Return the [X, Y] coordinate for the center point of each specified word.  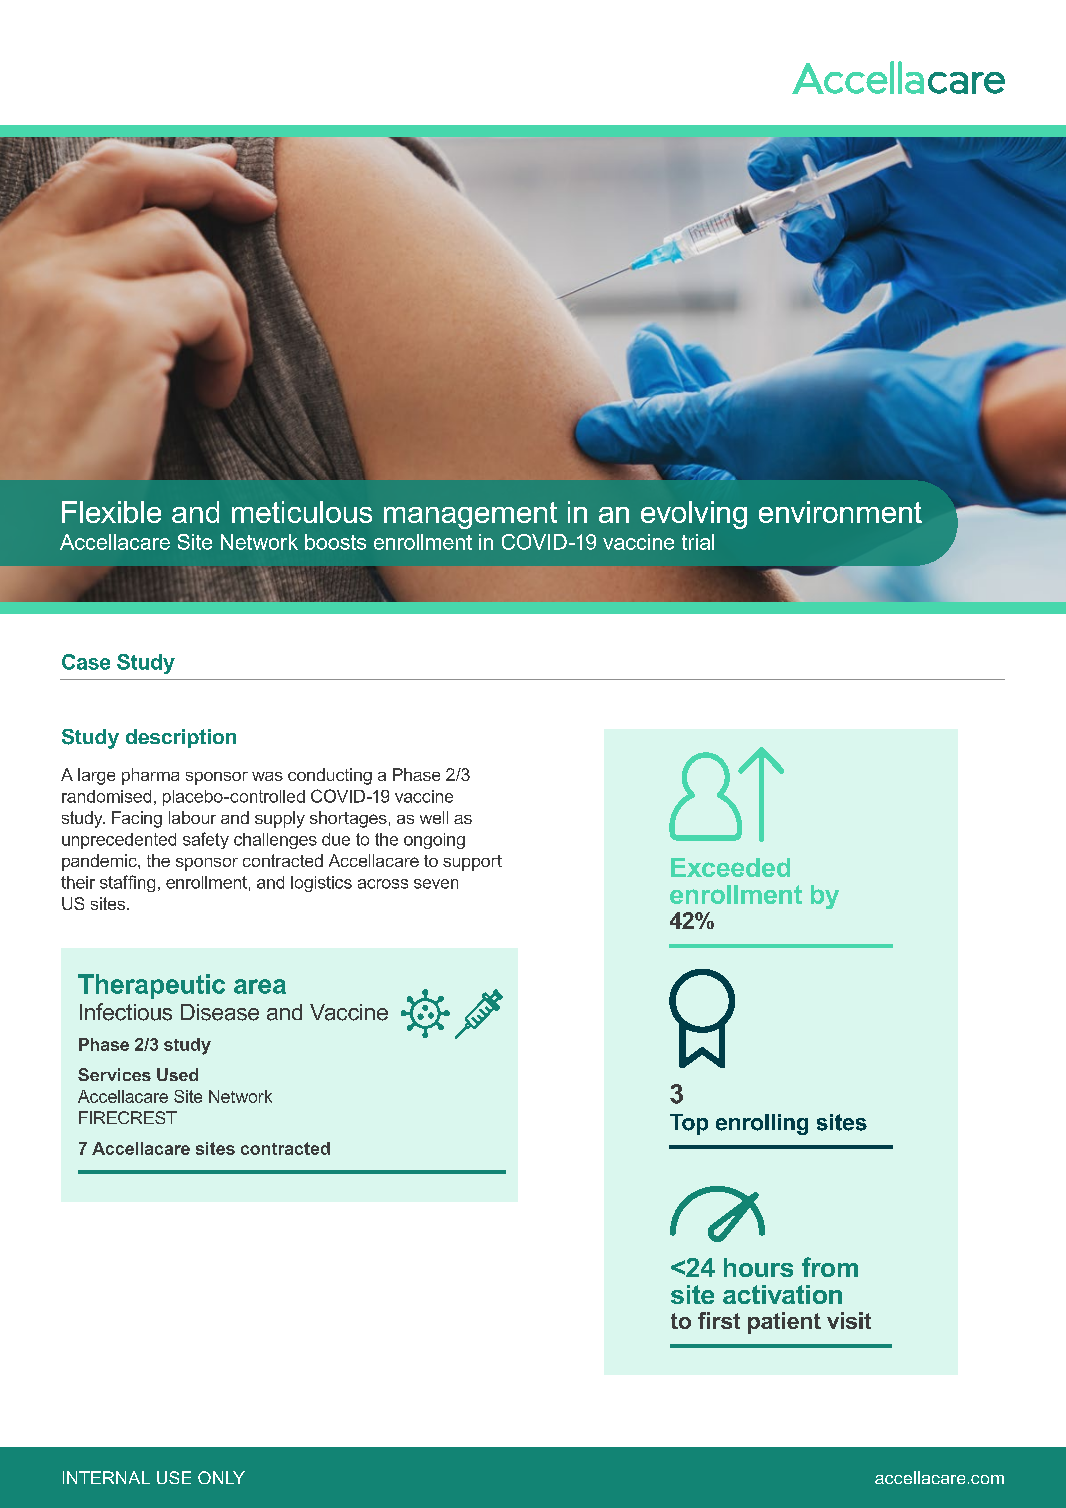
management [470, 515]
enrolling [762, 1124]
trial [698, 542]
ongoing [434, 841]
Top [689, 1124]
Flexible [111, 512]
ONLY [221, 1477]
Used [177, 1074]
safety [206, 840]
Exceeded [730, 867]
